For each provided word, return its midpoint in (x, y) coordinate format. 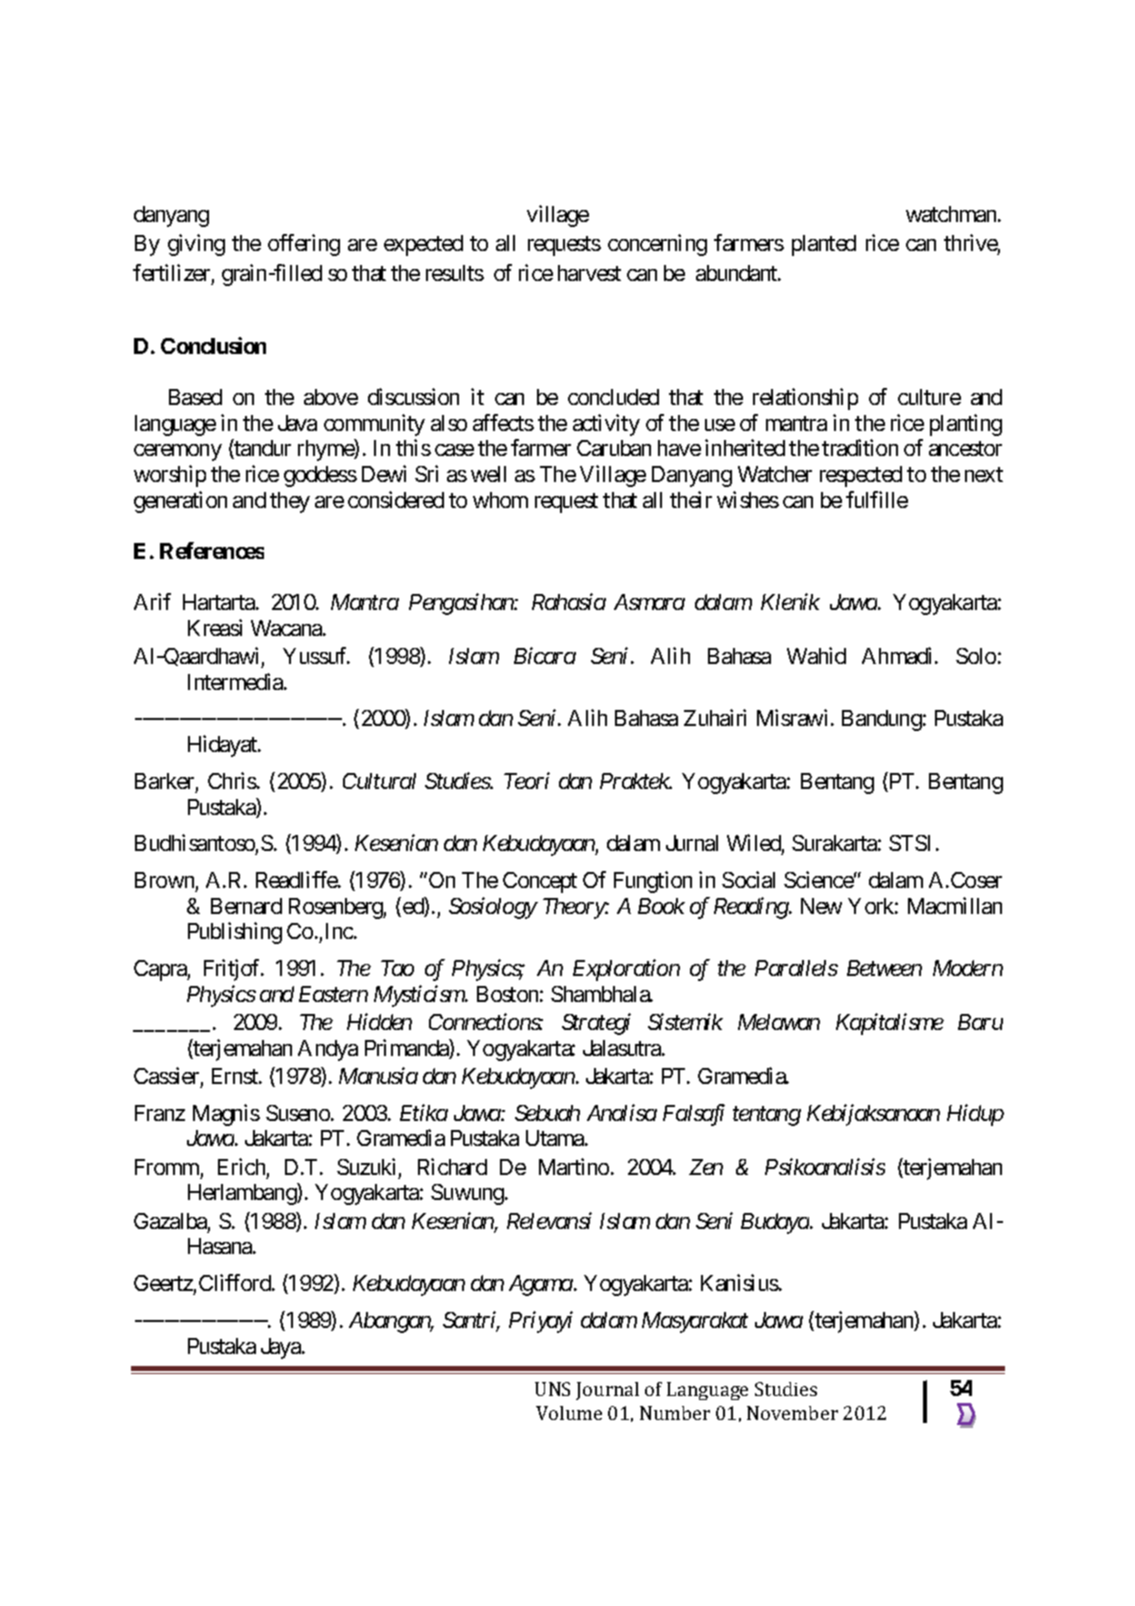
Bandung (882, 720)
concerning (657, 245)
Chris (232, 780)
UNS (552, 1389)
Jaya (282, 1348)
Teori (527, 780)
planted (824, 245)
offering (304, 245)
